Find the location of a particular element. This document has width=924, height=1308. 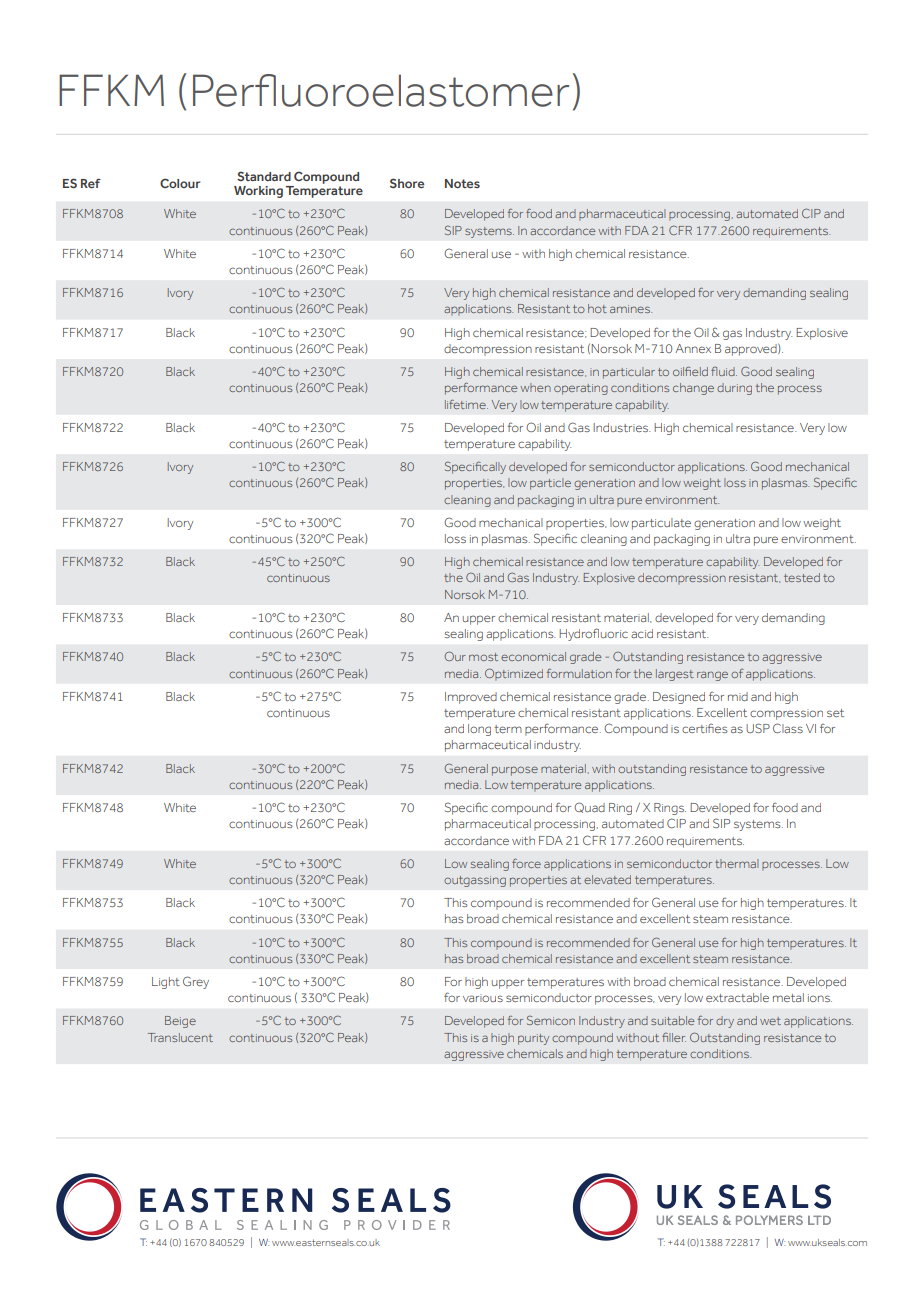

amines is located at coordinates (631, 309).
